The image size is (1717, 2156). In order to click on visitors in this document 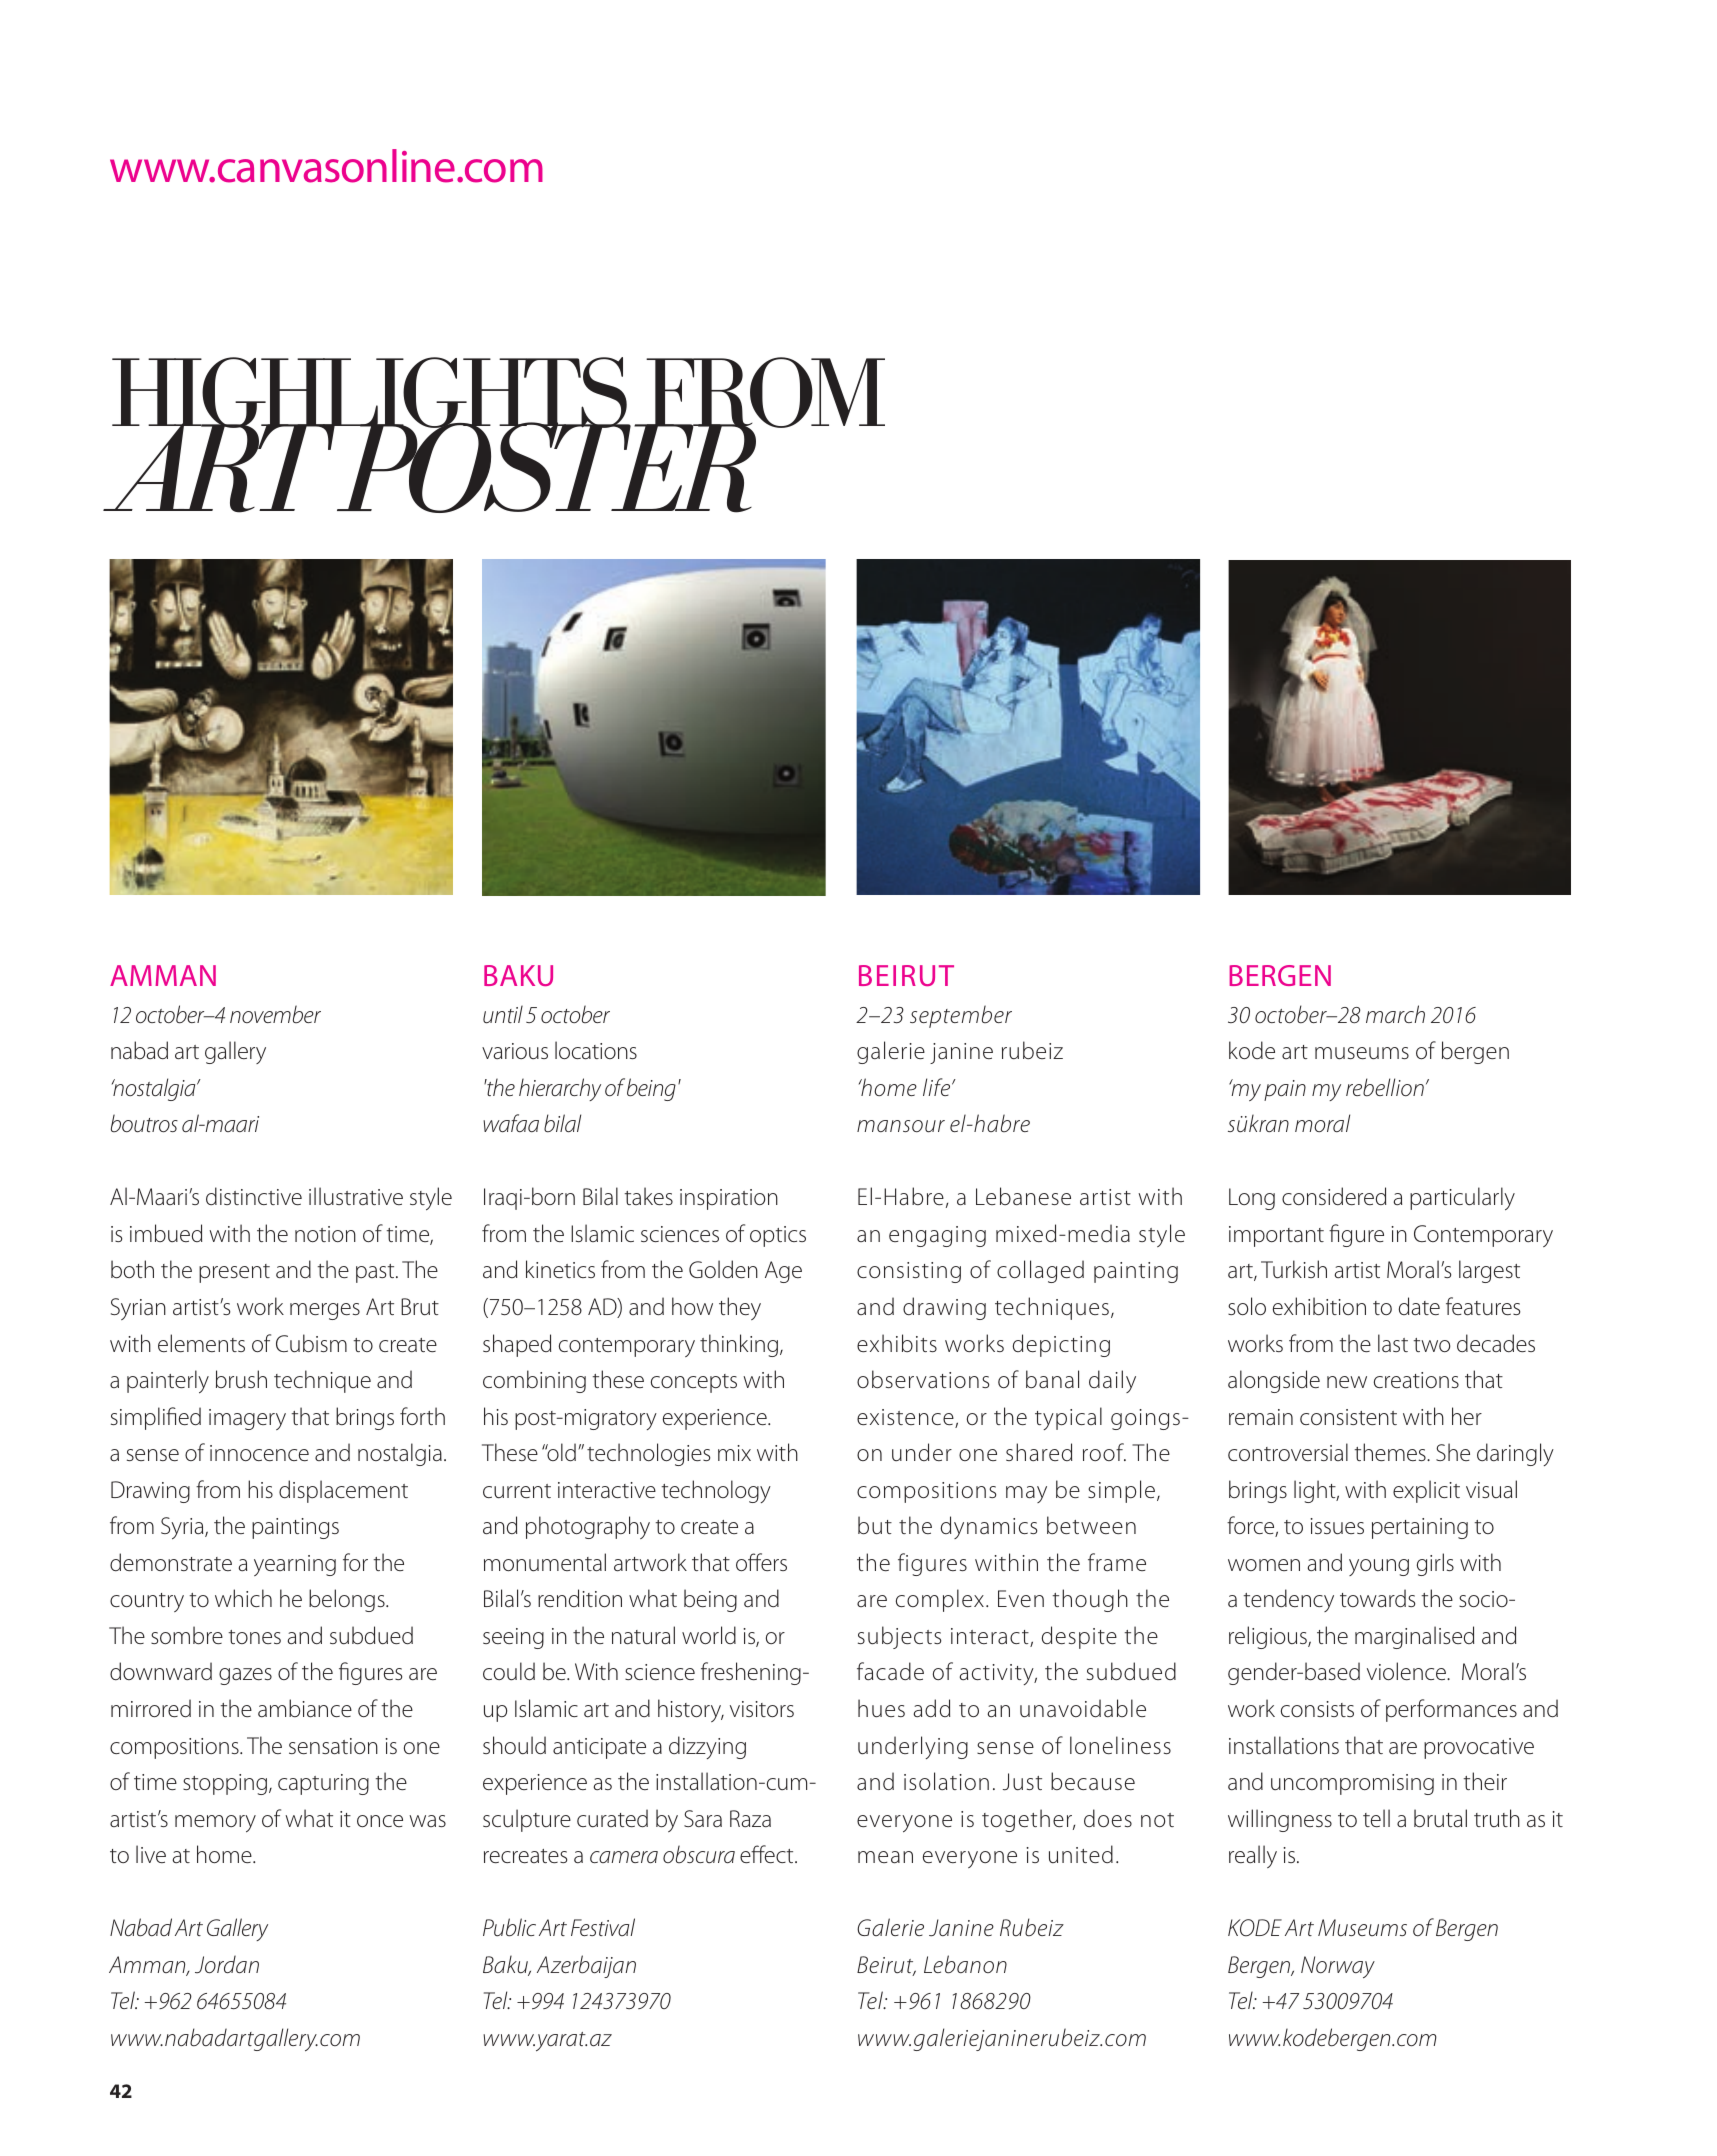, I will do `click(762, 1709)`.
